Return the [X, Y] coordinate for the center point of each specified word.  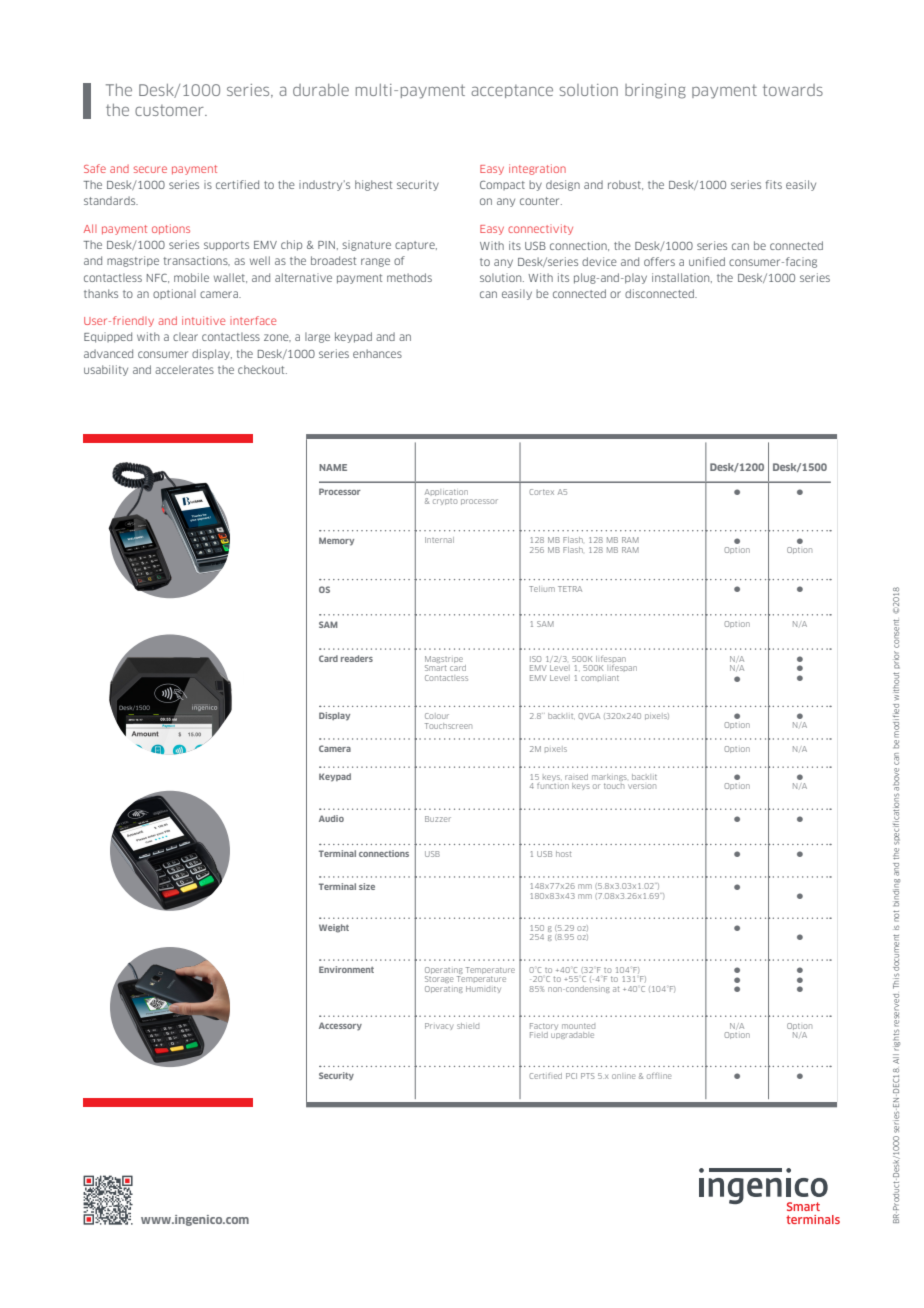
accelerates [184, 369]
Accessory [340, 1026]
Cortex [541, 492]
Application [446, 492]
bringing [655, 91]
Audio [331, 818]
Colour [437, 716]
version [642, 786]
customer [170, 110]
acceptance [512, 91]
